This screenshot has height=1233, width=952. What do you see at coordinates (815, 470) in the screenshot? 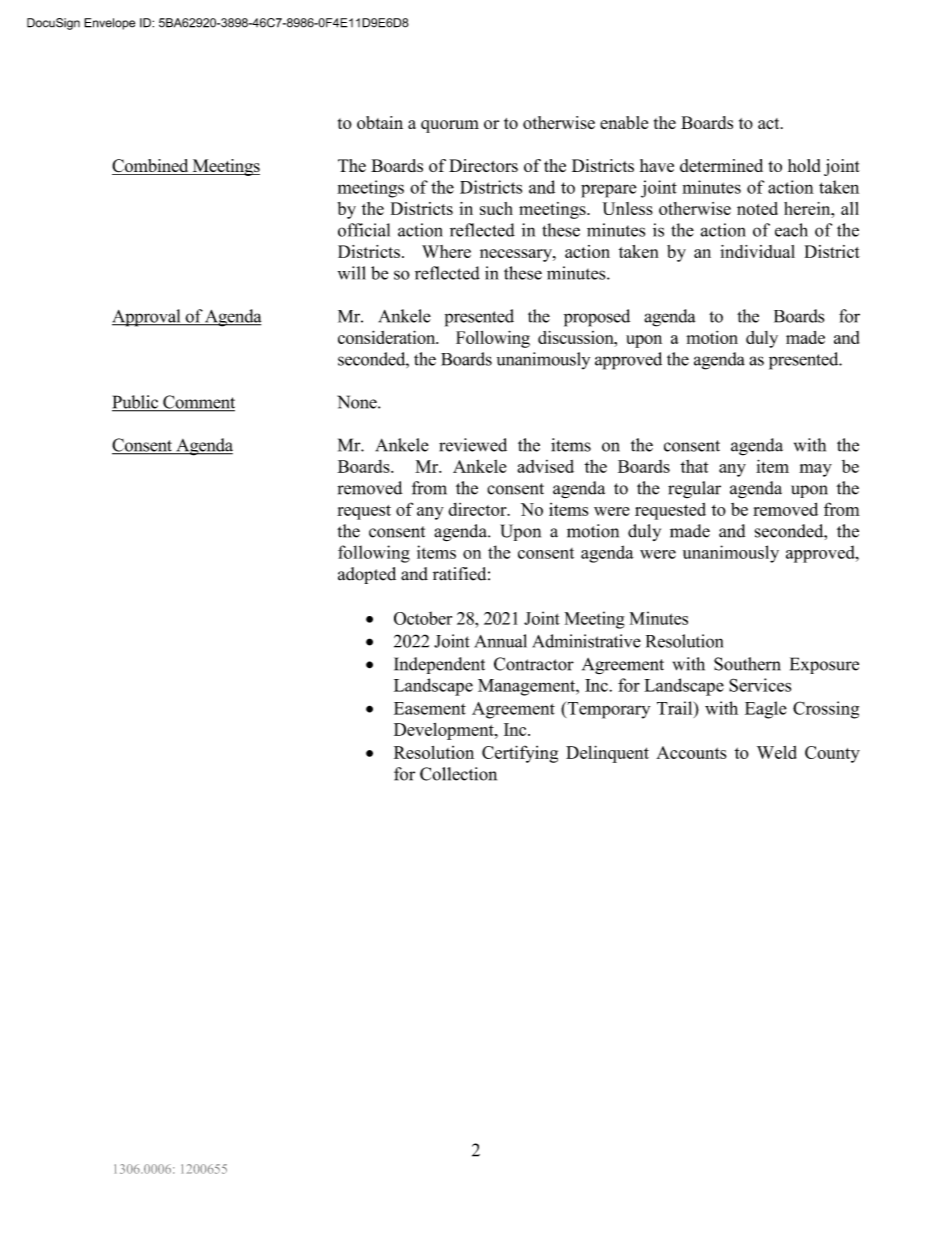
I see `may` at bounding box center [815, 470].
